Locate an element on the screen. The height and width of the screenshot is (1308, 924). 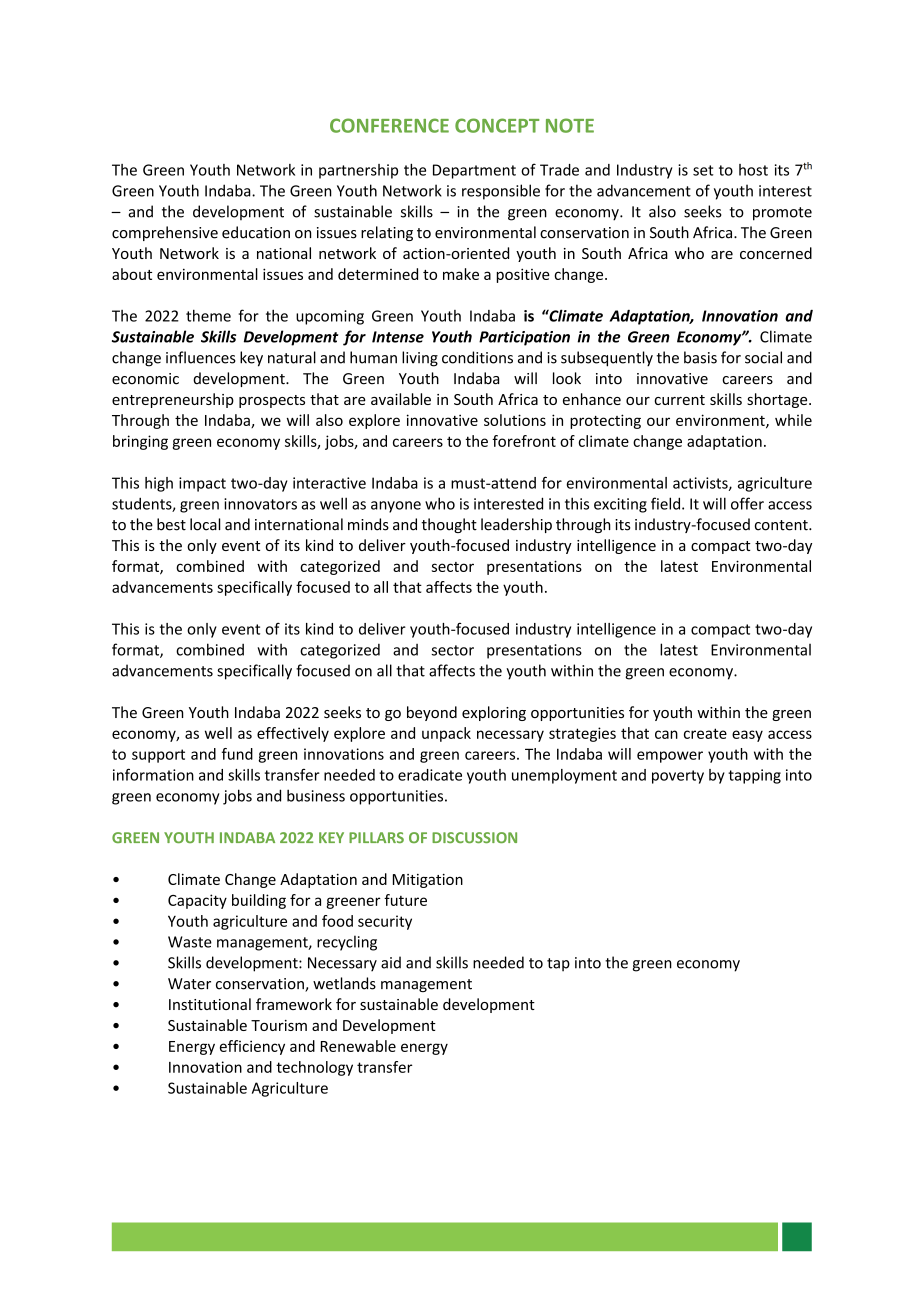
poverty is located at coordinates (678, 777).
